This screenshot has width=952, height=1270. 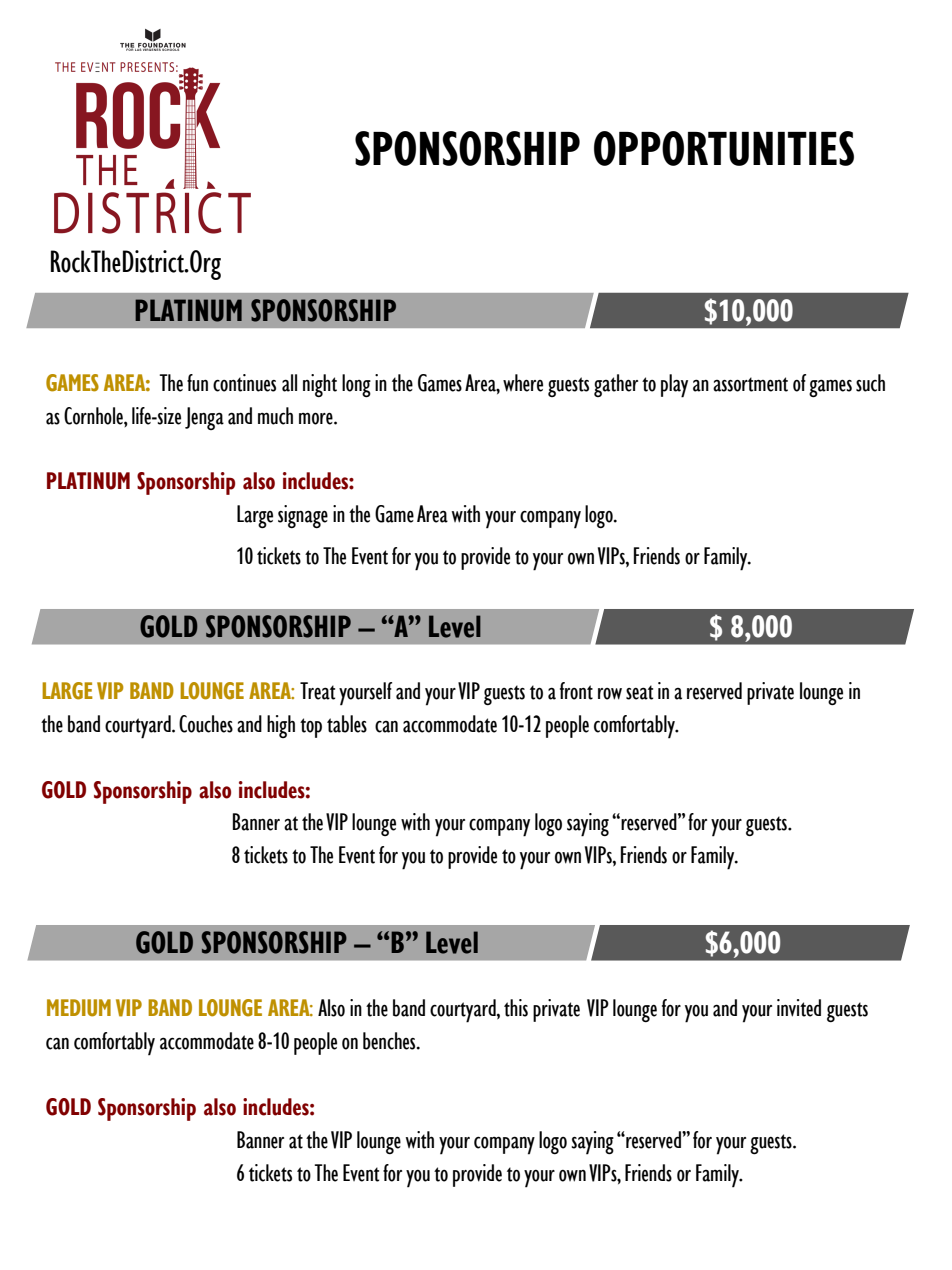 I want to click on MEDIUM, so click(x=79, y=1008).
